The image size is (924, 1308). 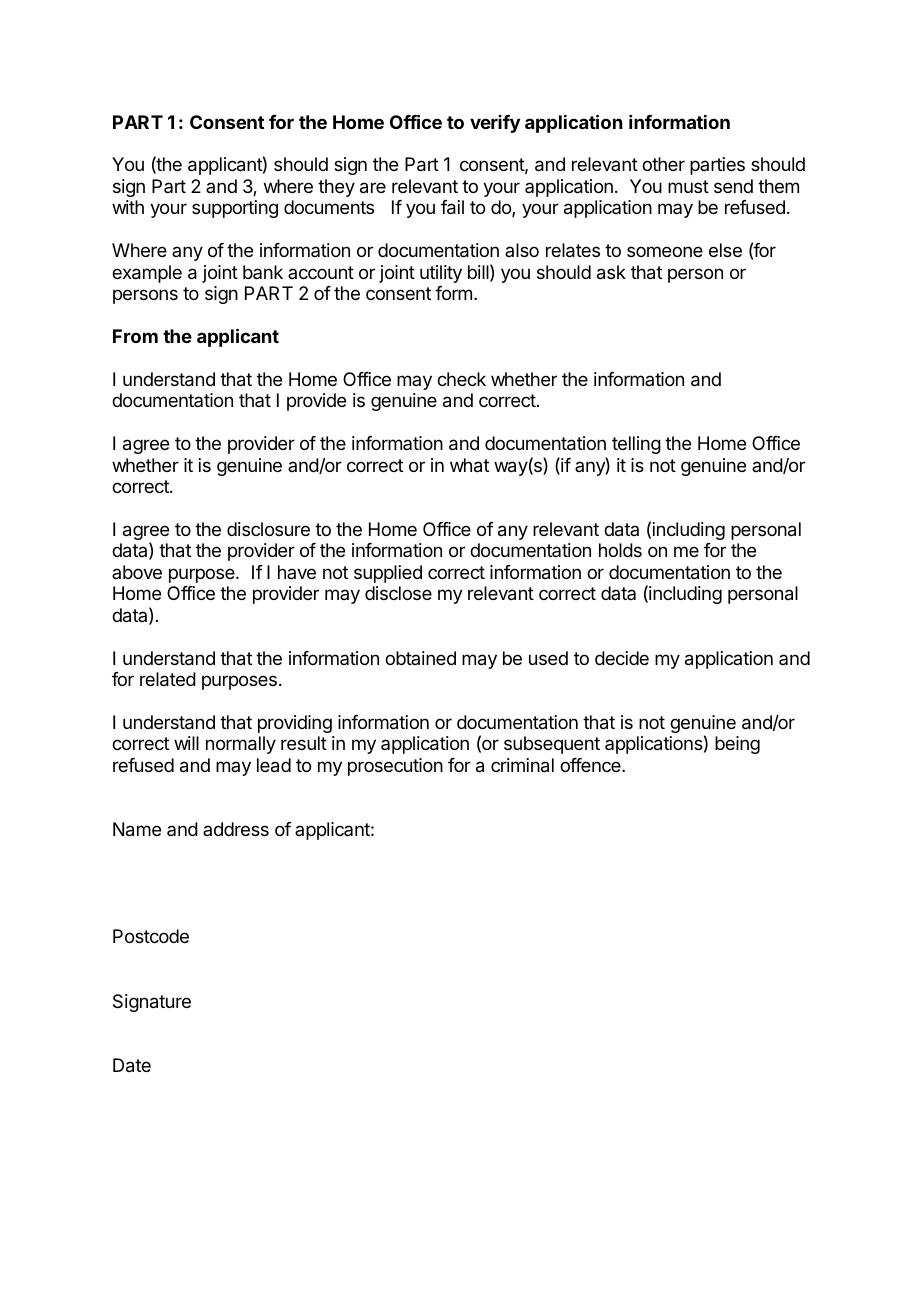 I want to click on check, so click(x=461, y=379).
